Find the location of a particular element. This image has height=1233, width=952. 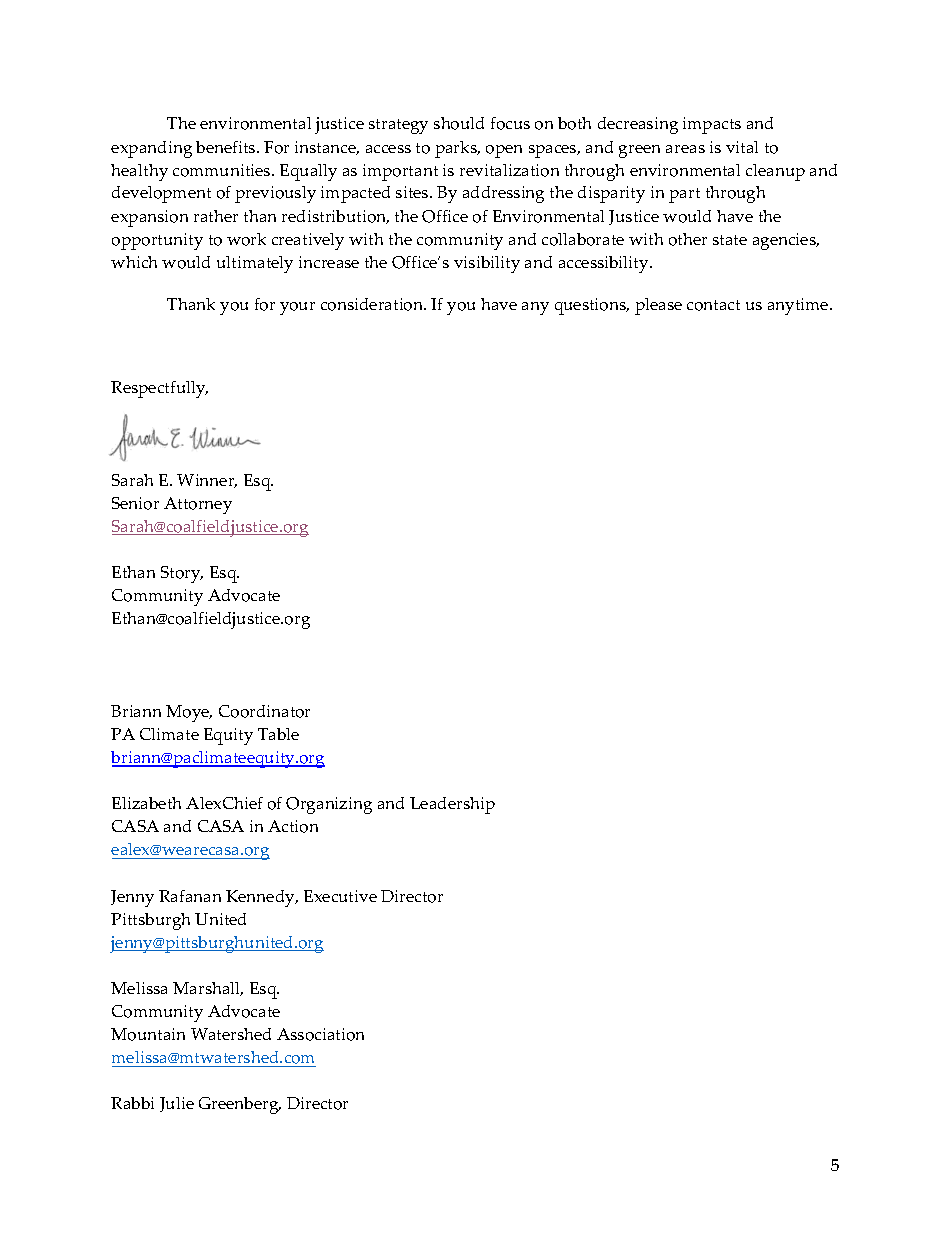

Coordinator is located at coordinates (264, 711).
